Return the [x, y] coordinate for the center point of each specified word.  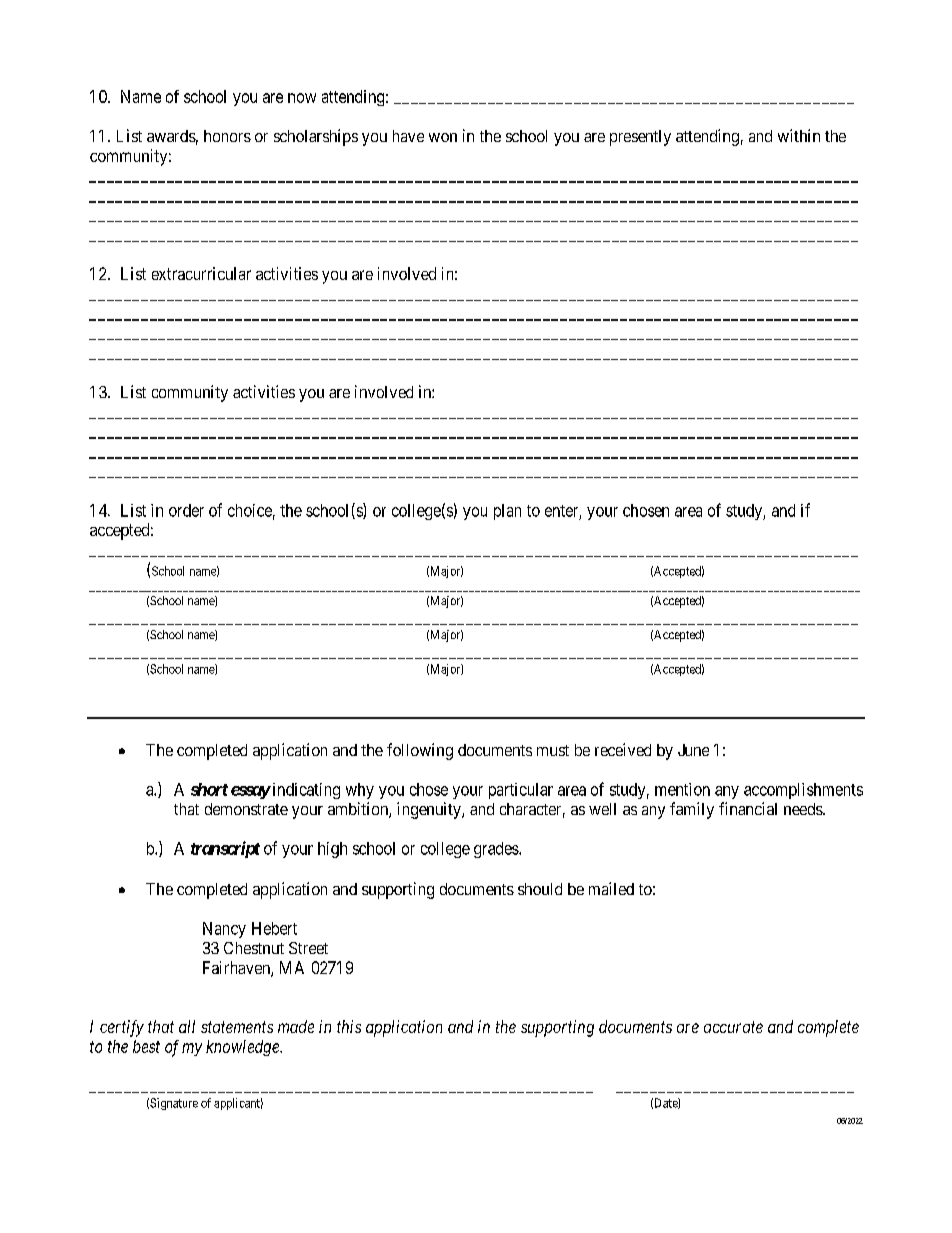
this [349, 1026]
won [443, 137]
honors [227, 136]
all [187, 1026]
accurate [733, 1027]
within [799, 135]
